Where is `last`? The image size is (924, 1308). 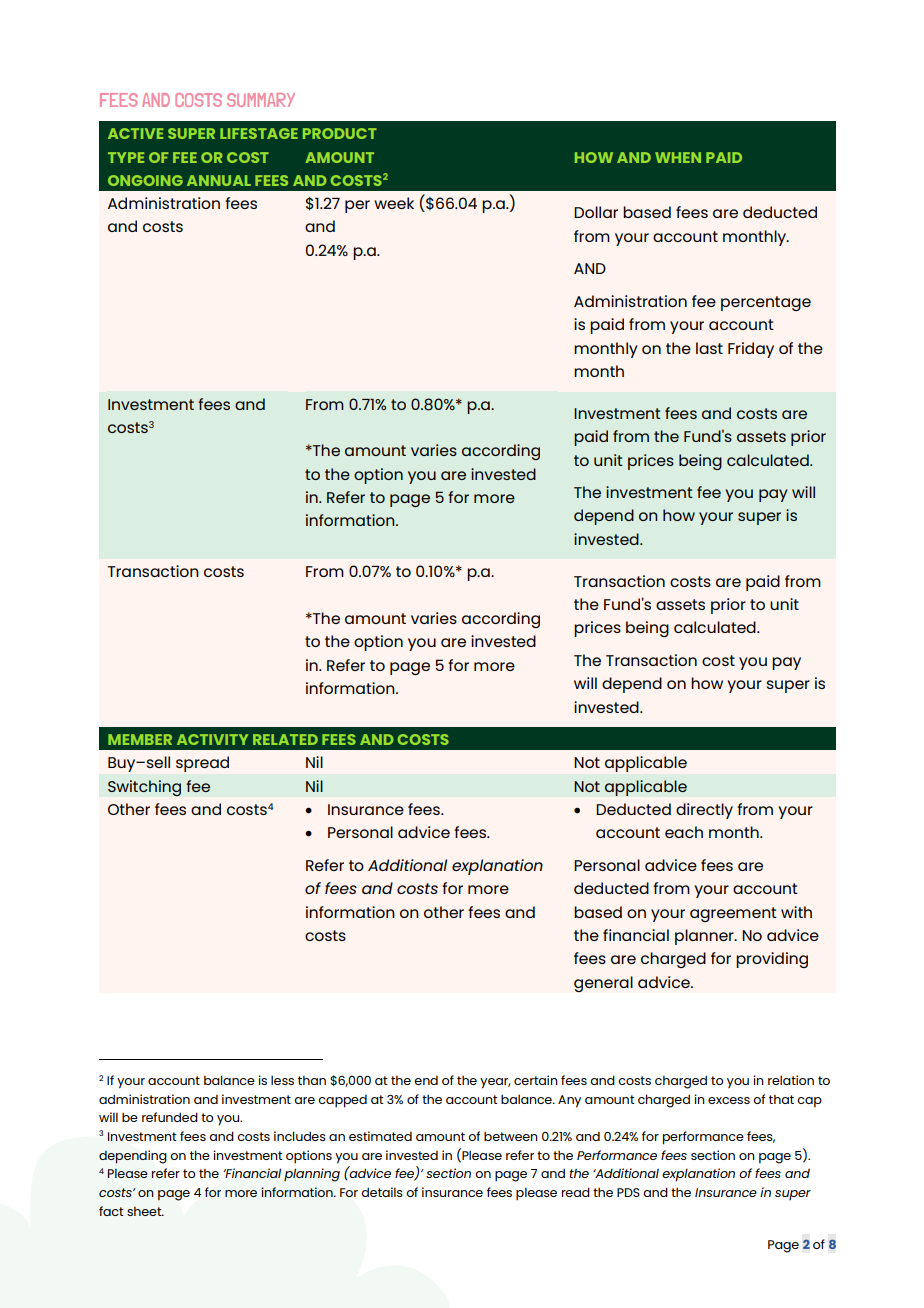
last is located at coordinates (709, 348).
